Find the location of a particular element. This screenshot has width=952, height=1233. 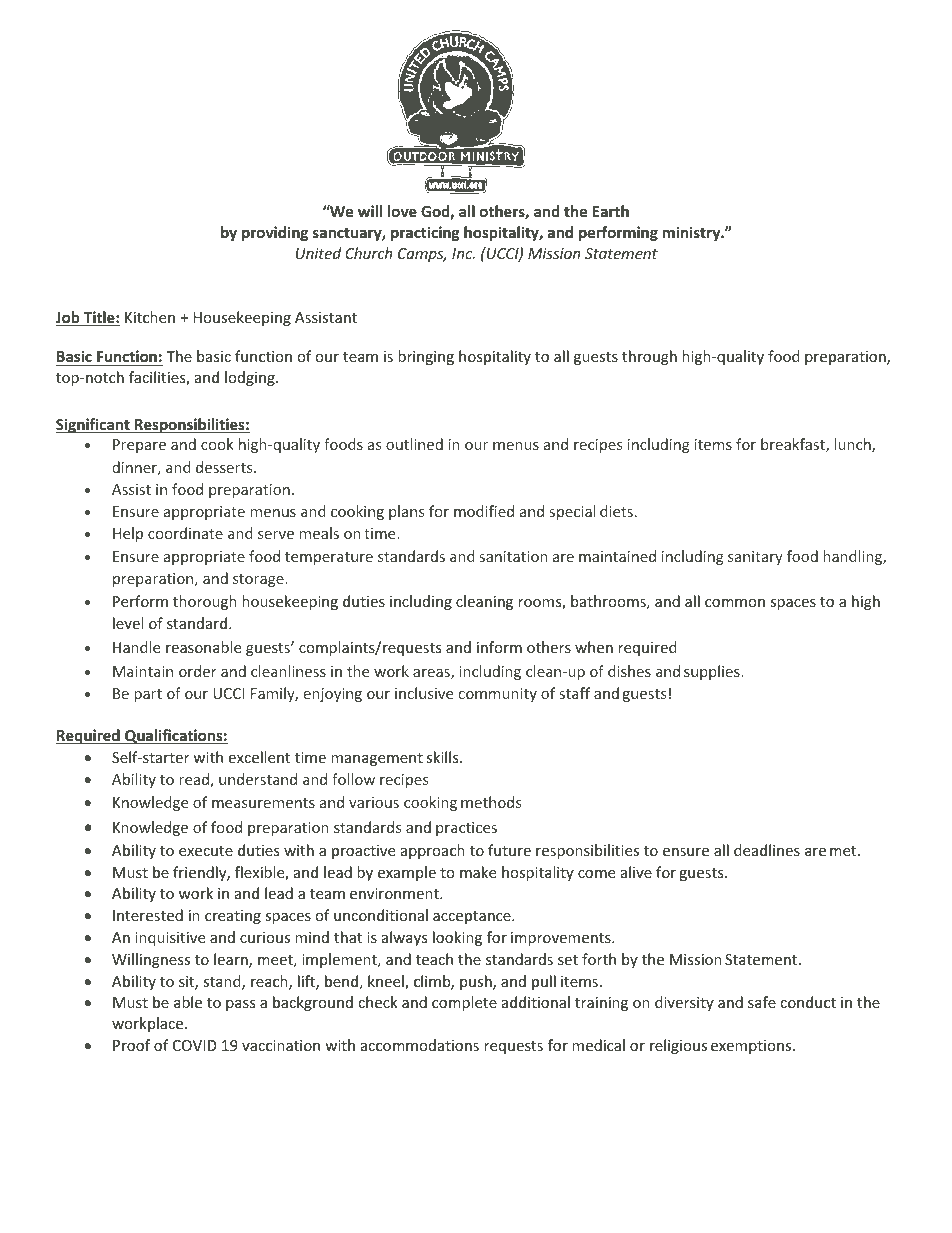

Earth is located at coordinates (611, 211).
